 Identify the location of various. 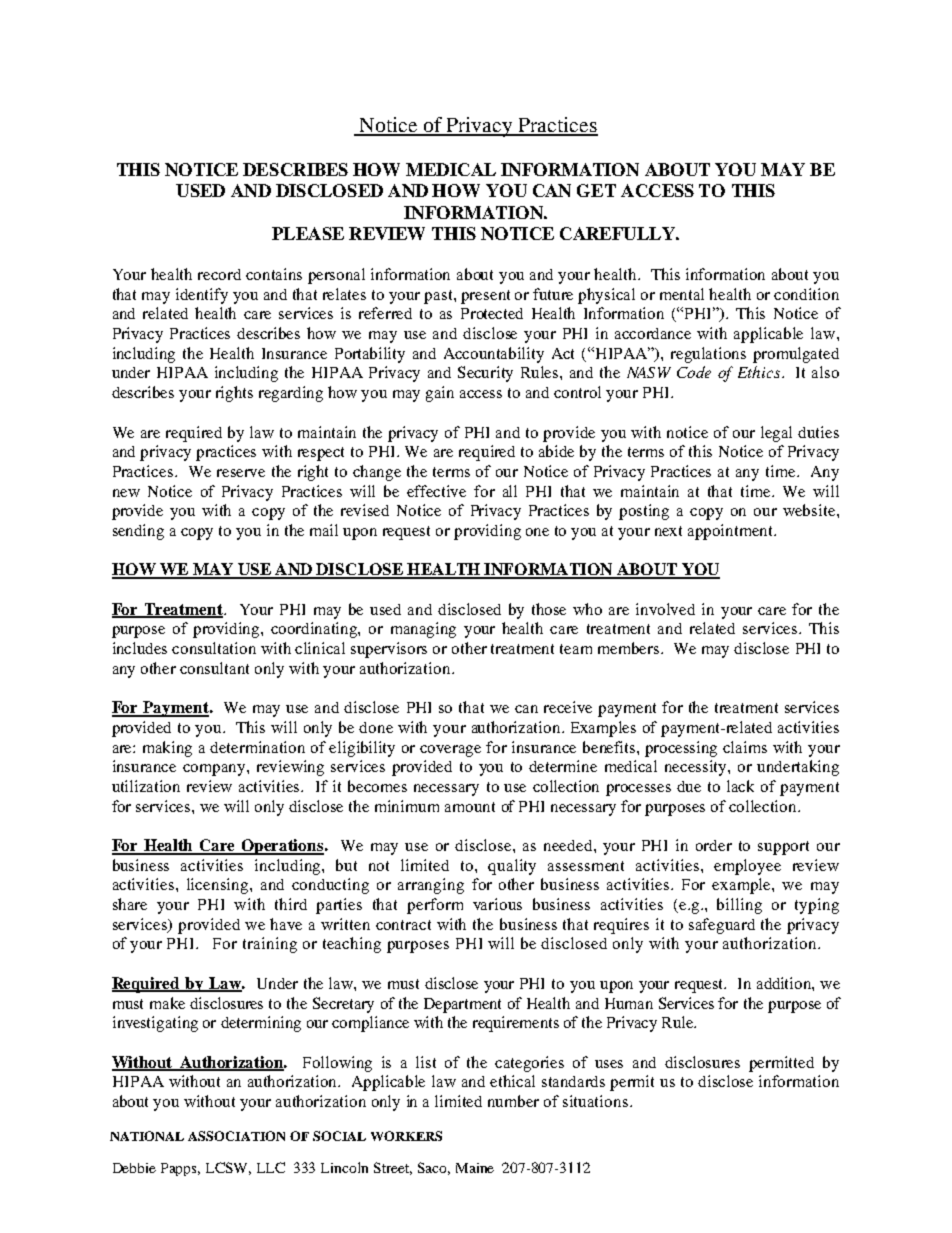
(497, 904).
